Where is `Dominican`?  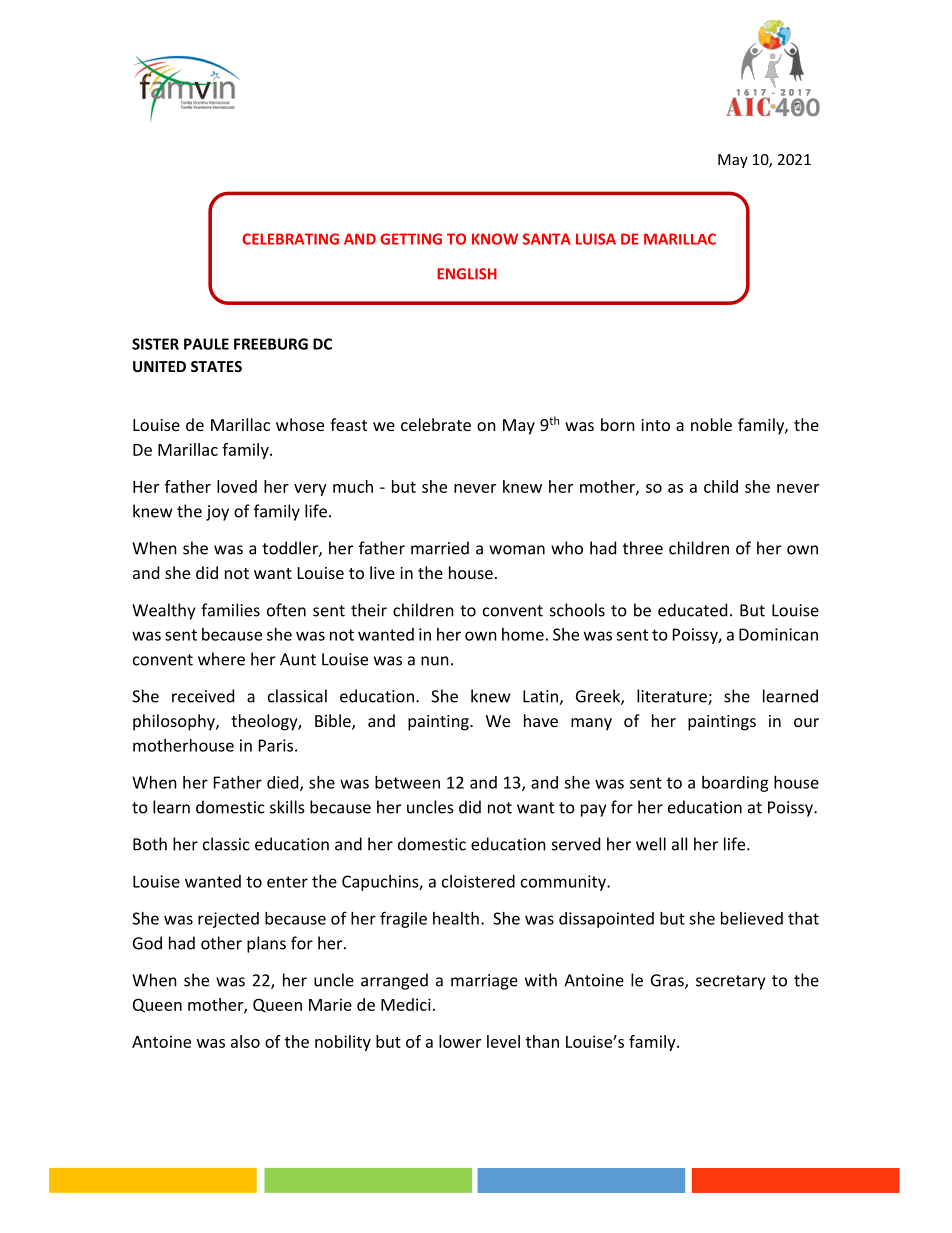
Dominican is located at coordinates (778, 634).
